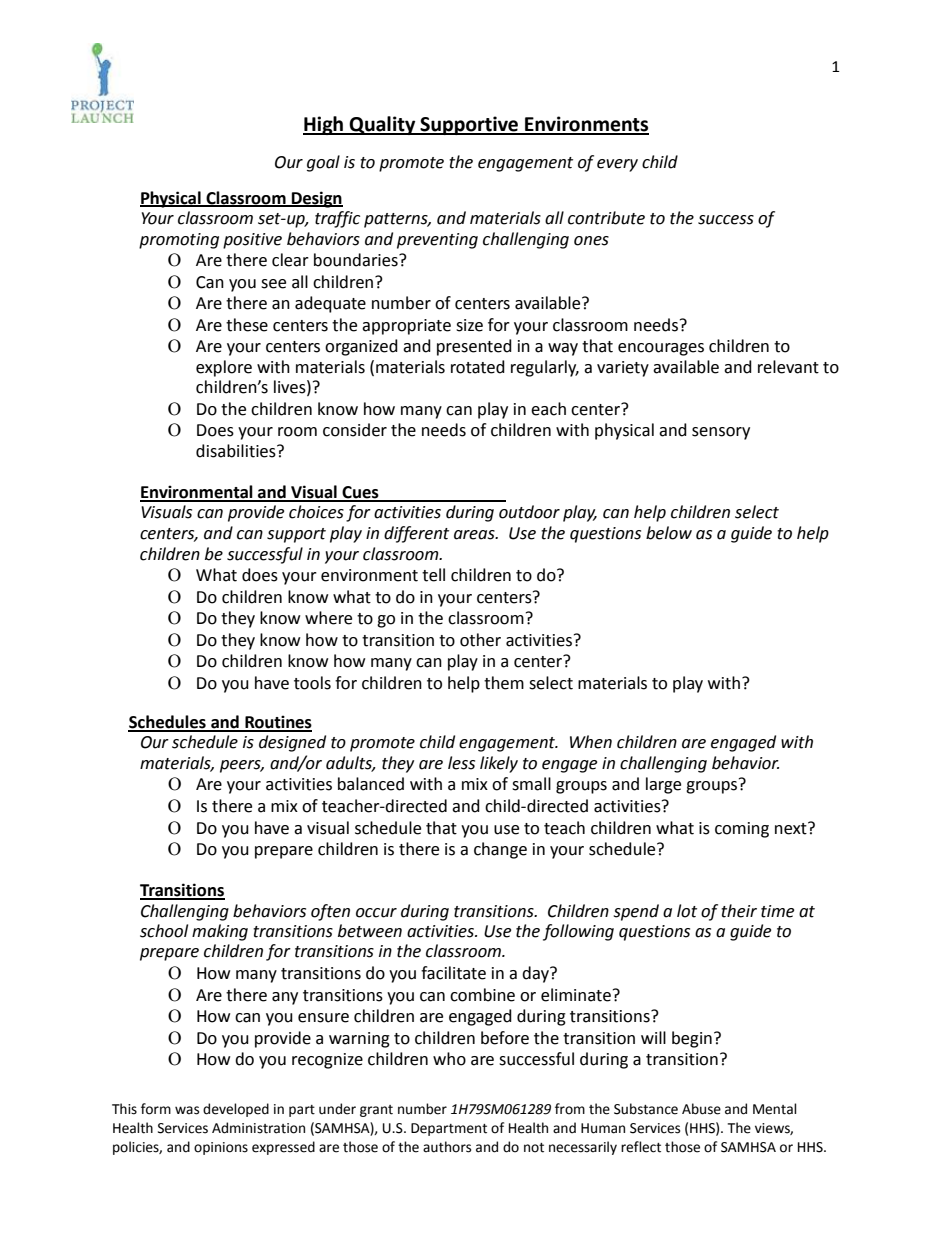  Describe the element at coordinates (721, 433) in the document. I see `sensory` at that location.
